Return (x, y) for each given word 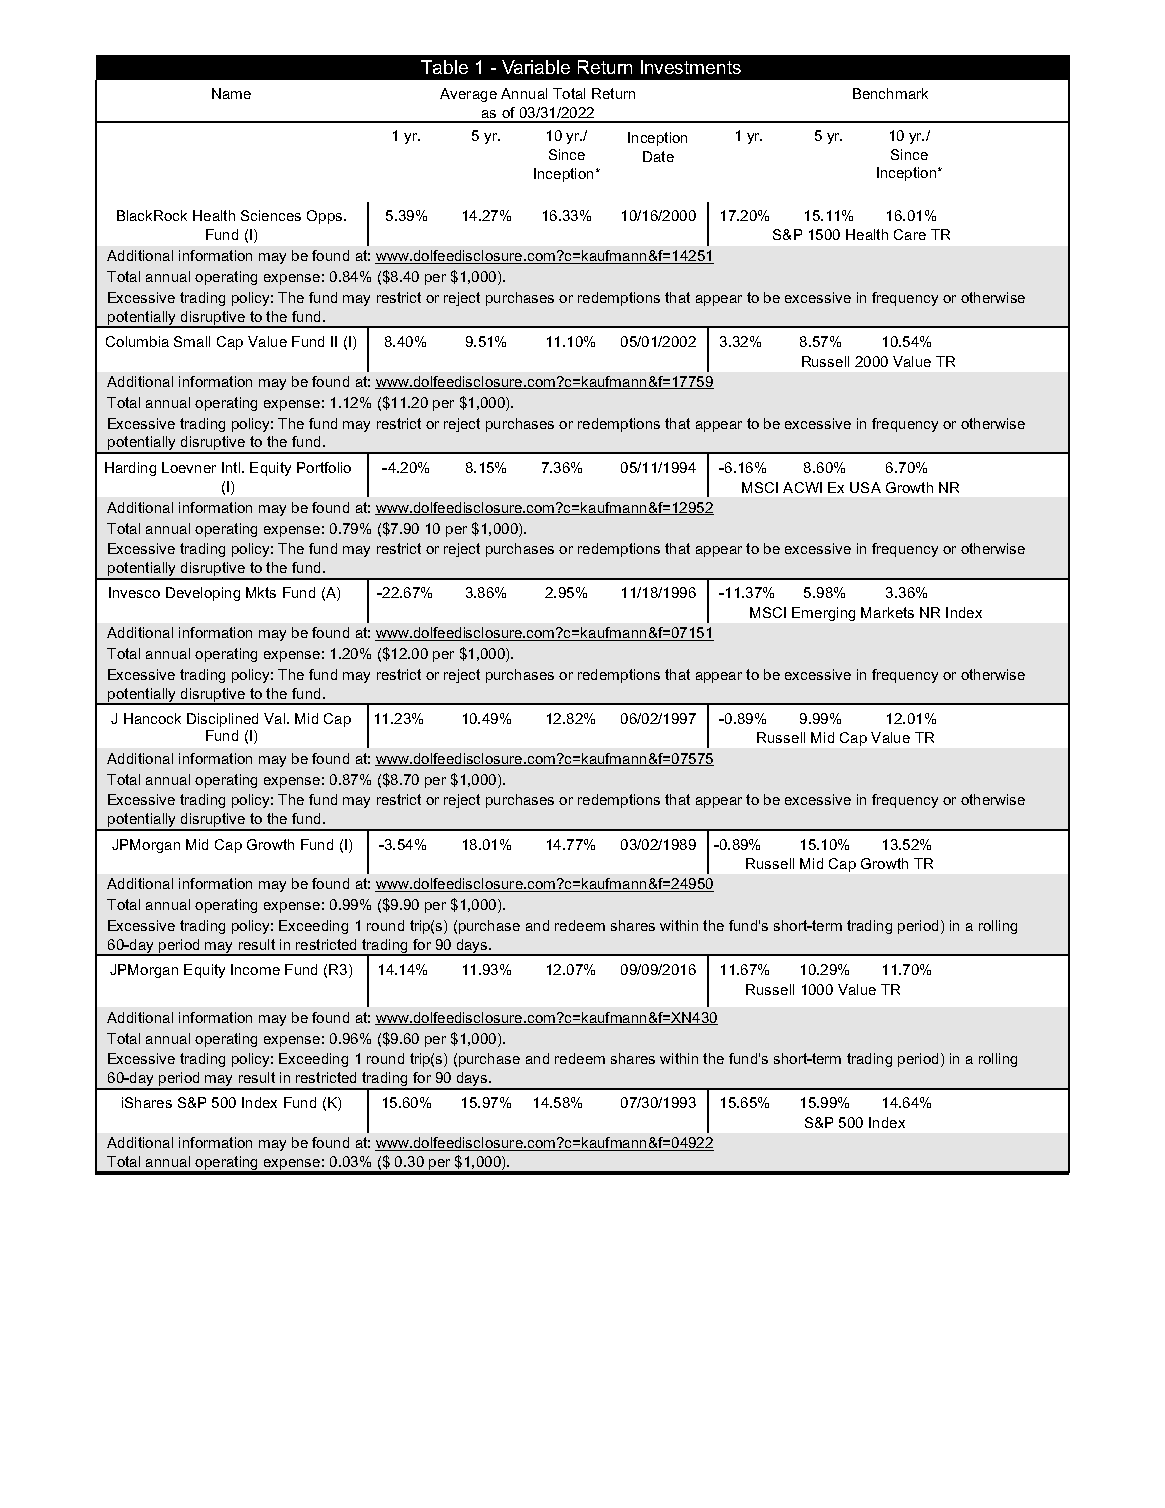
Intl (231, 467)
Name (231, 93)
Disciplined (222, 720)
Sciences (271, 215)
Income (255, 969)
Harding (130, 469)
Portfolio (324, 467)
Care (910, 234)
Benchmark (890, 93)
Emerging (823, 614)
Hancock (152, 718)
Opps (326, 217)
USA (865, 487)
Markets (887, 612)
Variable (536, 67)
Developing (203, 594)
